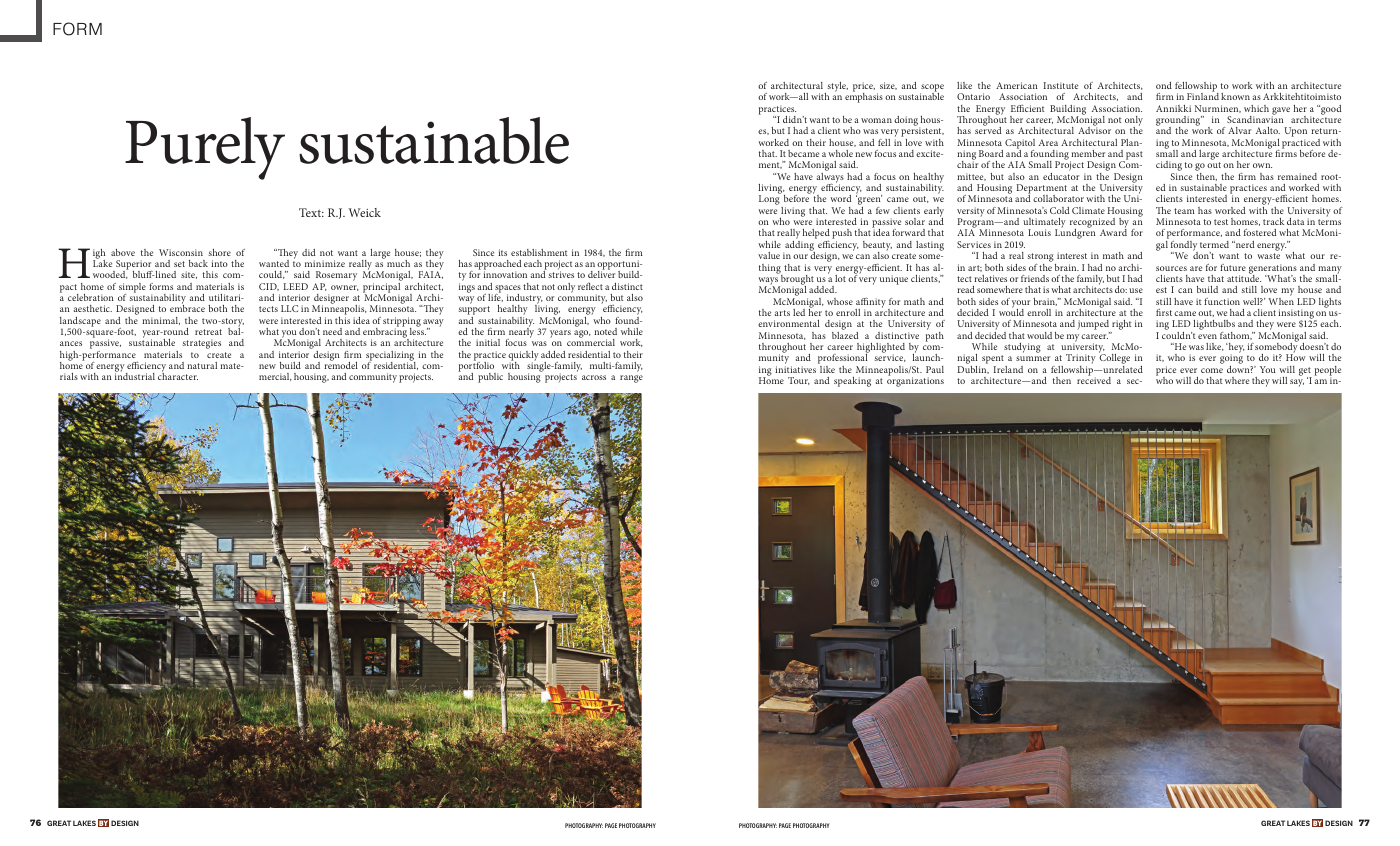 The width and height of the page is (1400, 846). I want to click on style, so click(836, 88).
